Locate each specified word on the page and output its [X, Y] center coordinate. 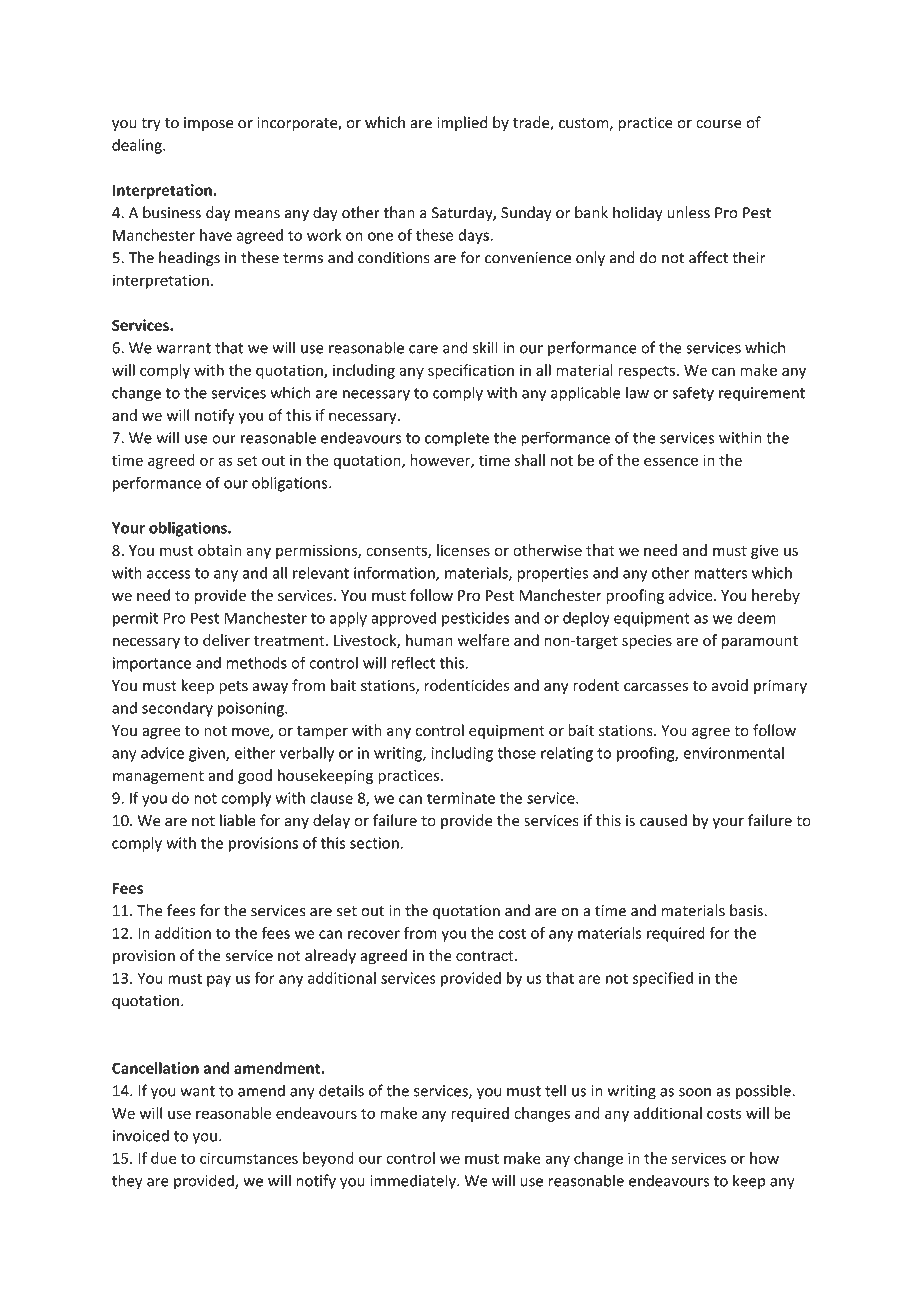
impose [208, 124]
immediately [414, 1182]
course [719, 124]
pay [219, 981]
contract [486, 956]
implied [462, 123]
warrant [183, 348]
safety [693, 394]
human [429, 640]
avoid [730, 685]
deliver [226, 640]
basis [747, 910]
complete [457, 439]
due [164, 1158]
